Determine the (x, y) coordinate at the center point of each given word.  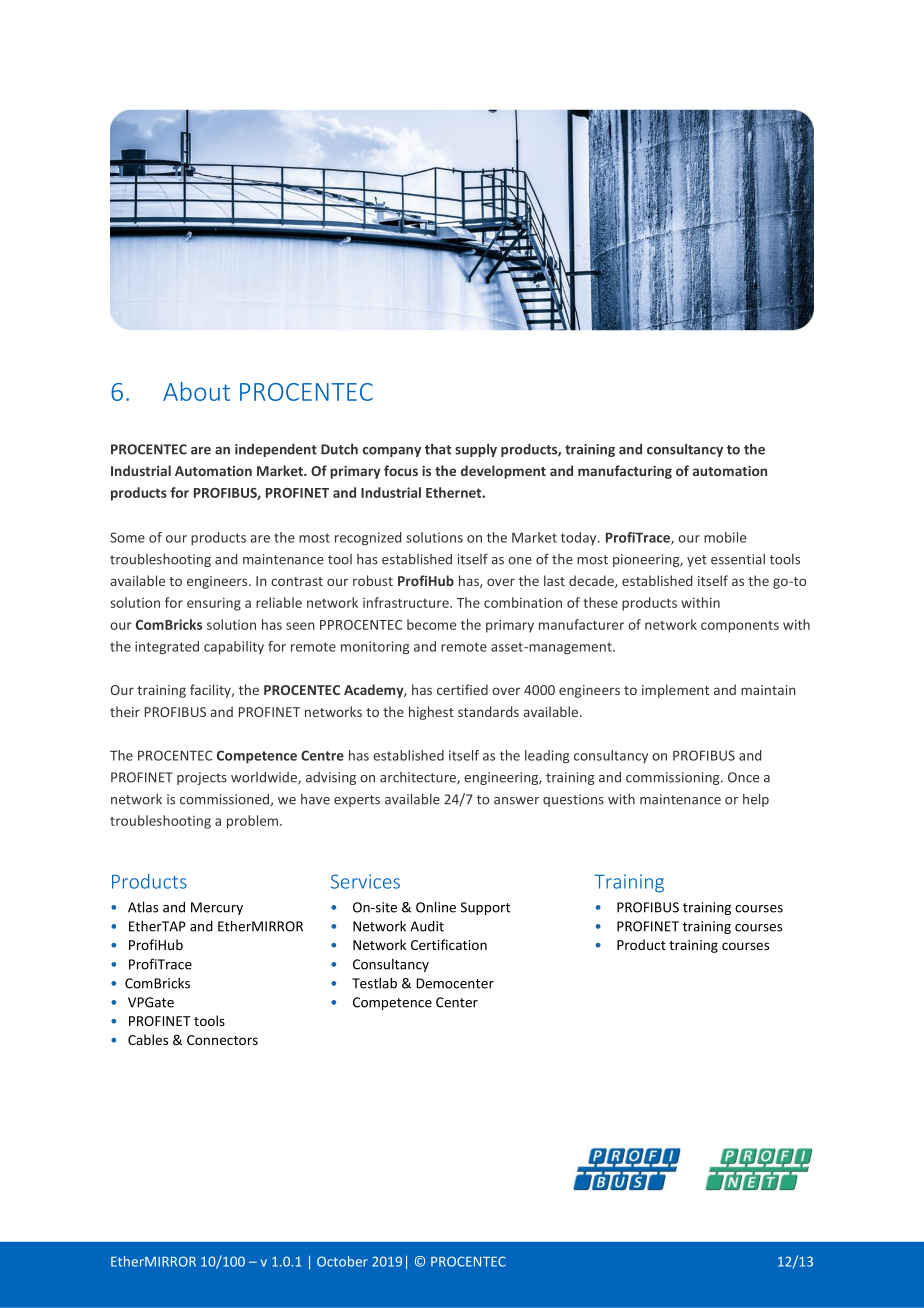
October (342, 1261)
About (196, 391)
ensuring (214, 604)
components (740, 627)
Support (485, 908)
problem (254, 822)
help (756, 800)
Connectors (222, 1040)
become (431, 624)
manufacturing (625, 472)
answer (516, 801)
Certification (449, 944)
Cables (148, 1039)
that (438, 449)
